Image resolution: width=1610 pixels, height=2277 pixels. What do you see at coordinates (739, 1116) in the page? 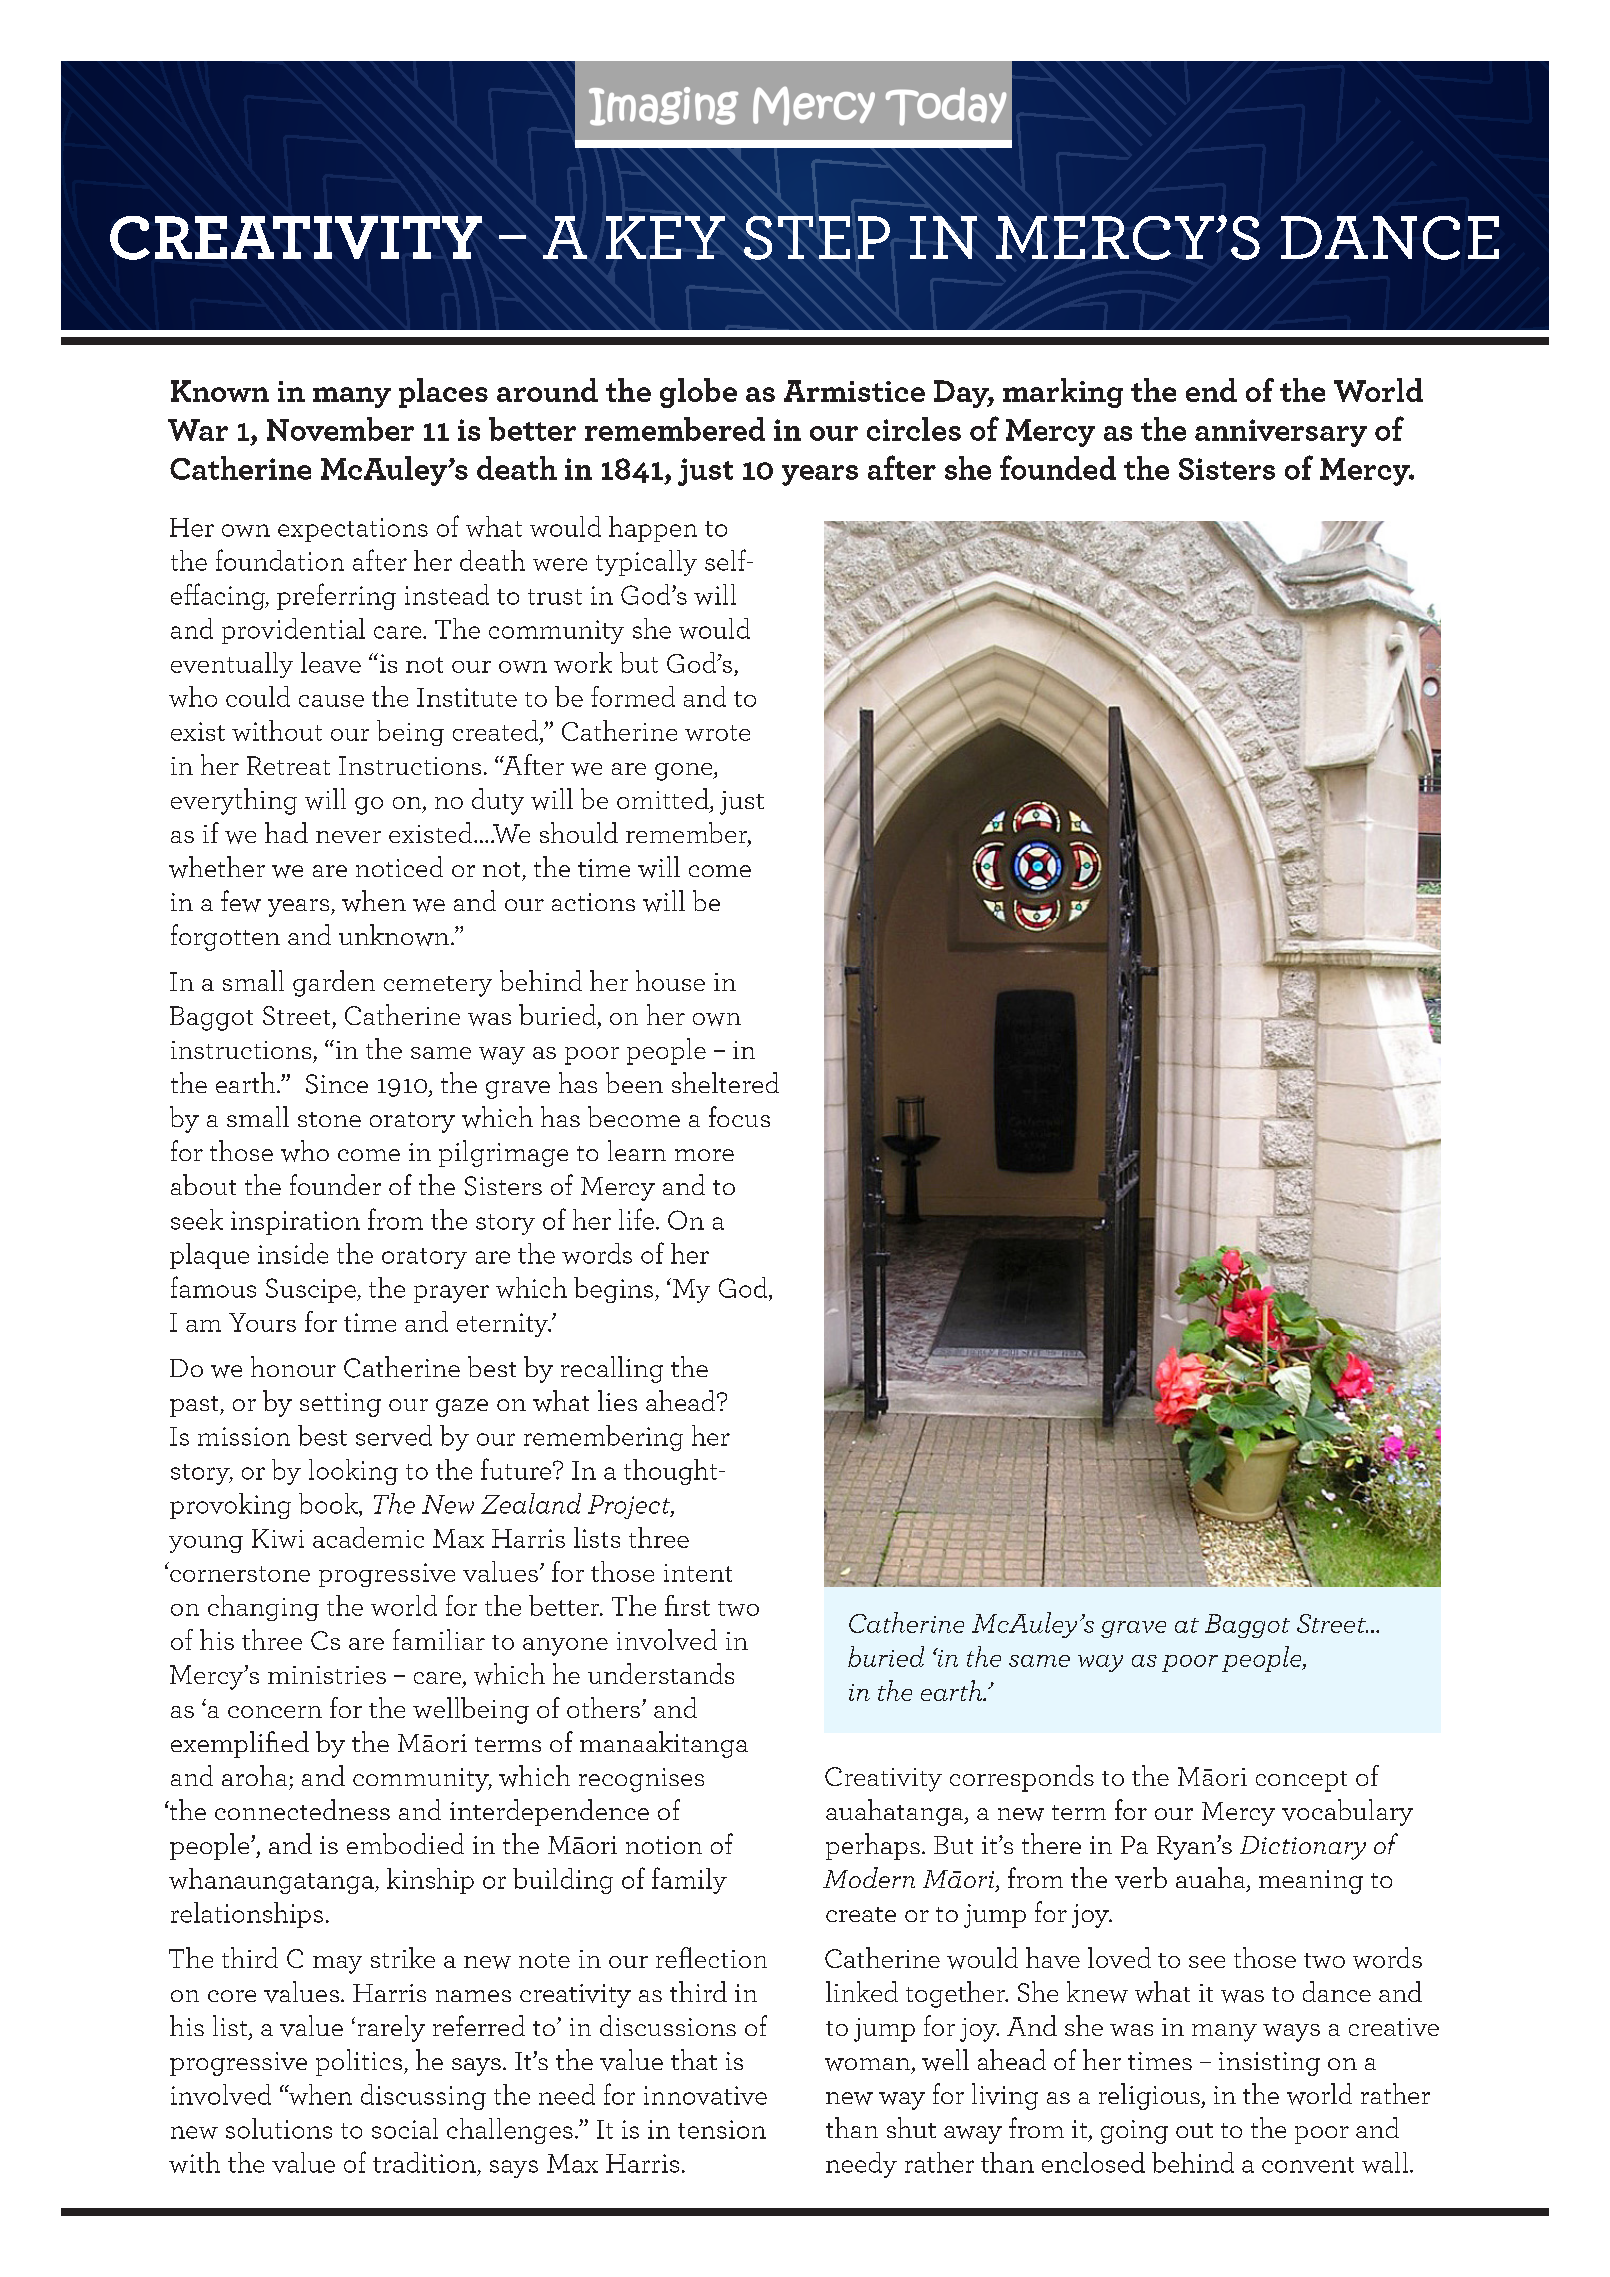
I see `focus` at bounding box center [739, 1116].
